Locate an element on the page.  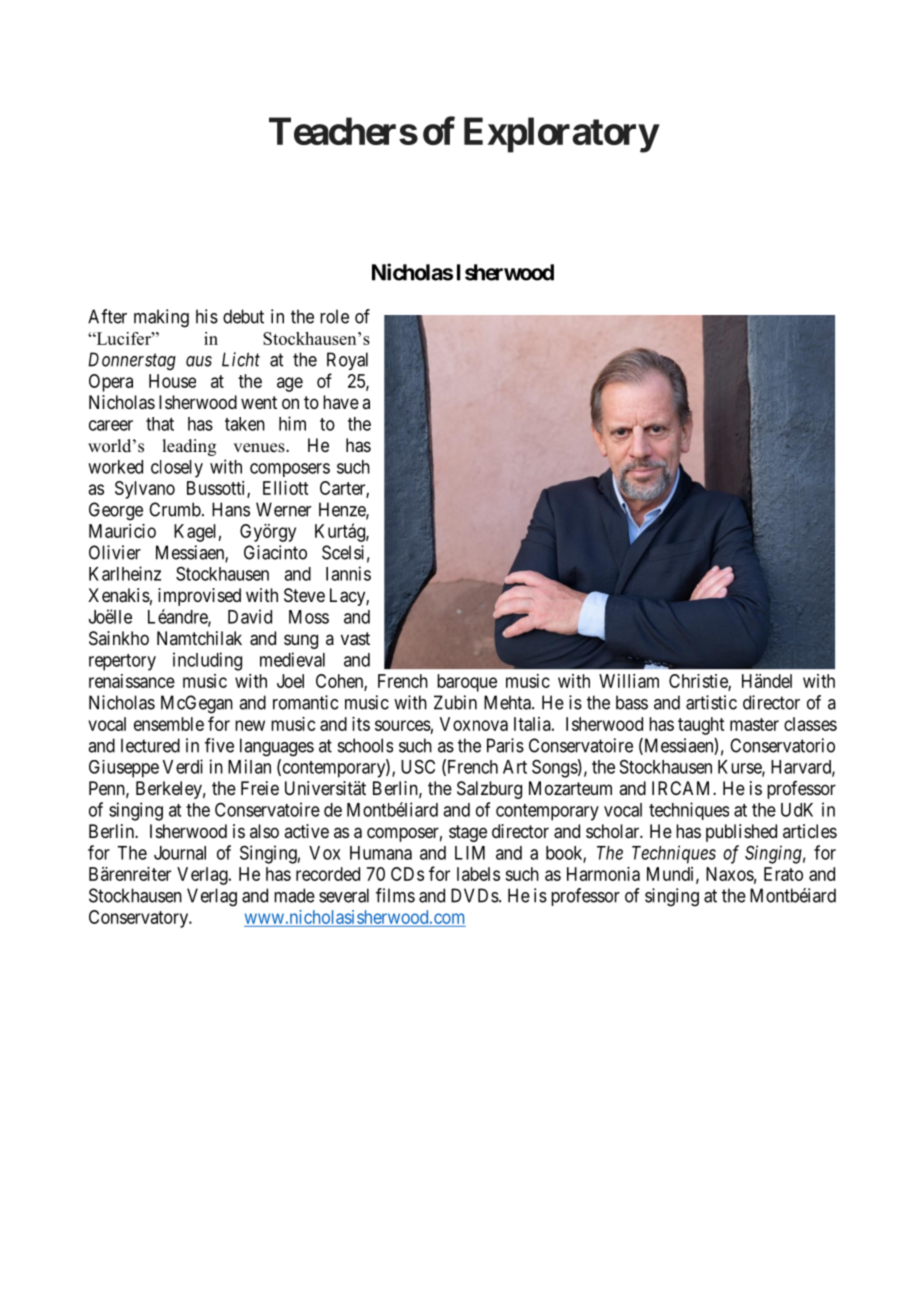
role is located at coordinates (334, 316).
